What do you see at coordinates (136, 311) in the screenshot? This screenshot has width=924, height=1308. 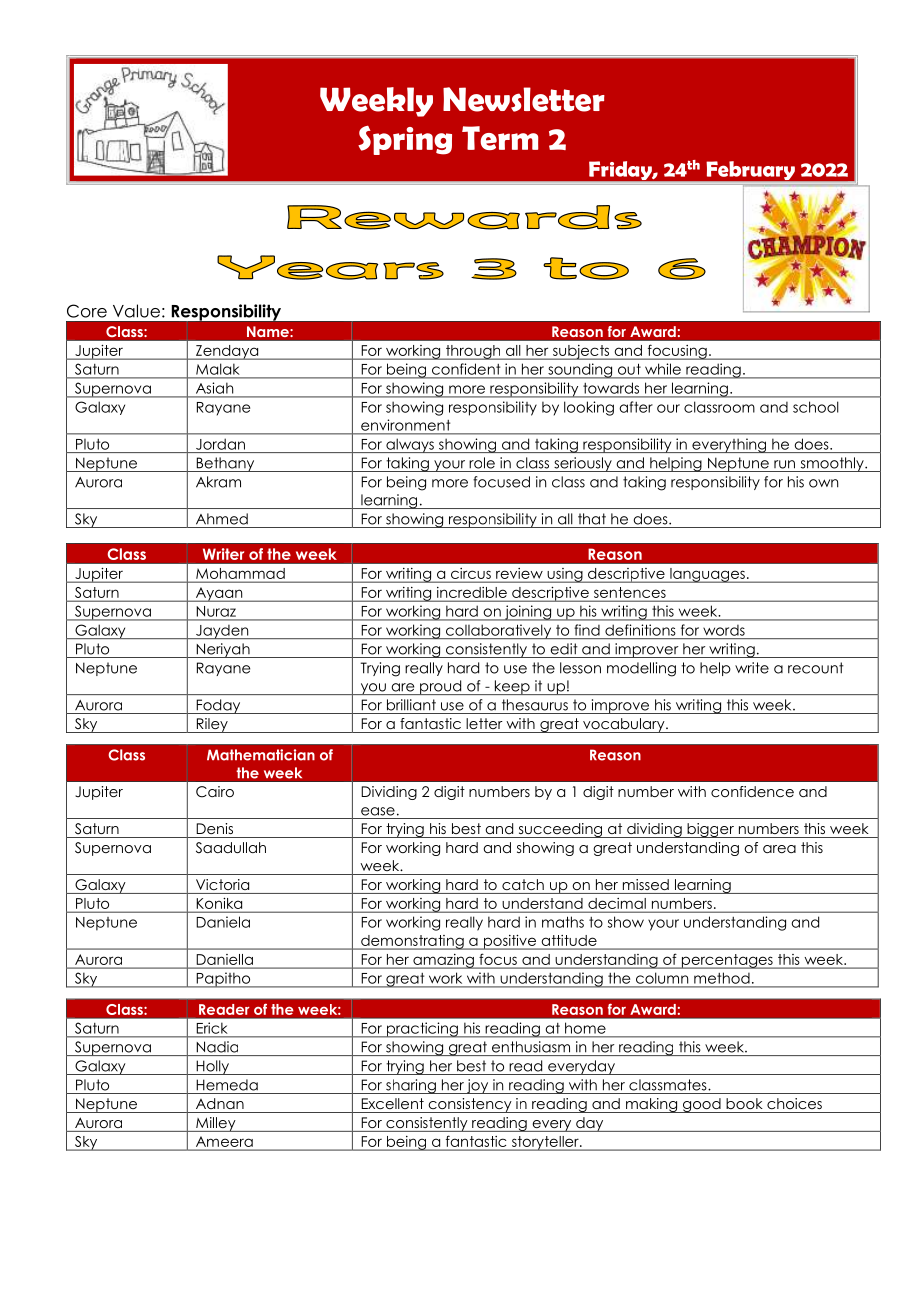 I see `Value` at bounding box center [136, 311].
